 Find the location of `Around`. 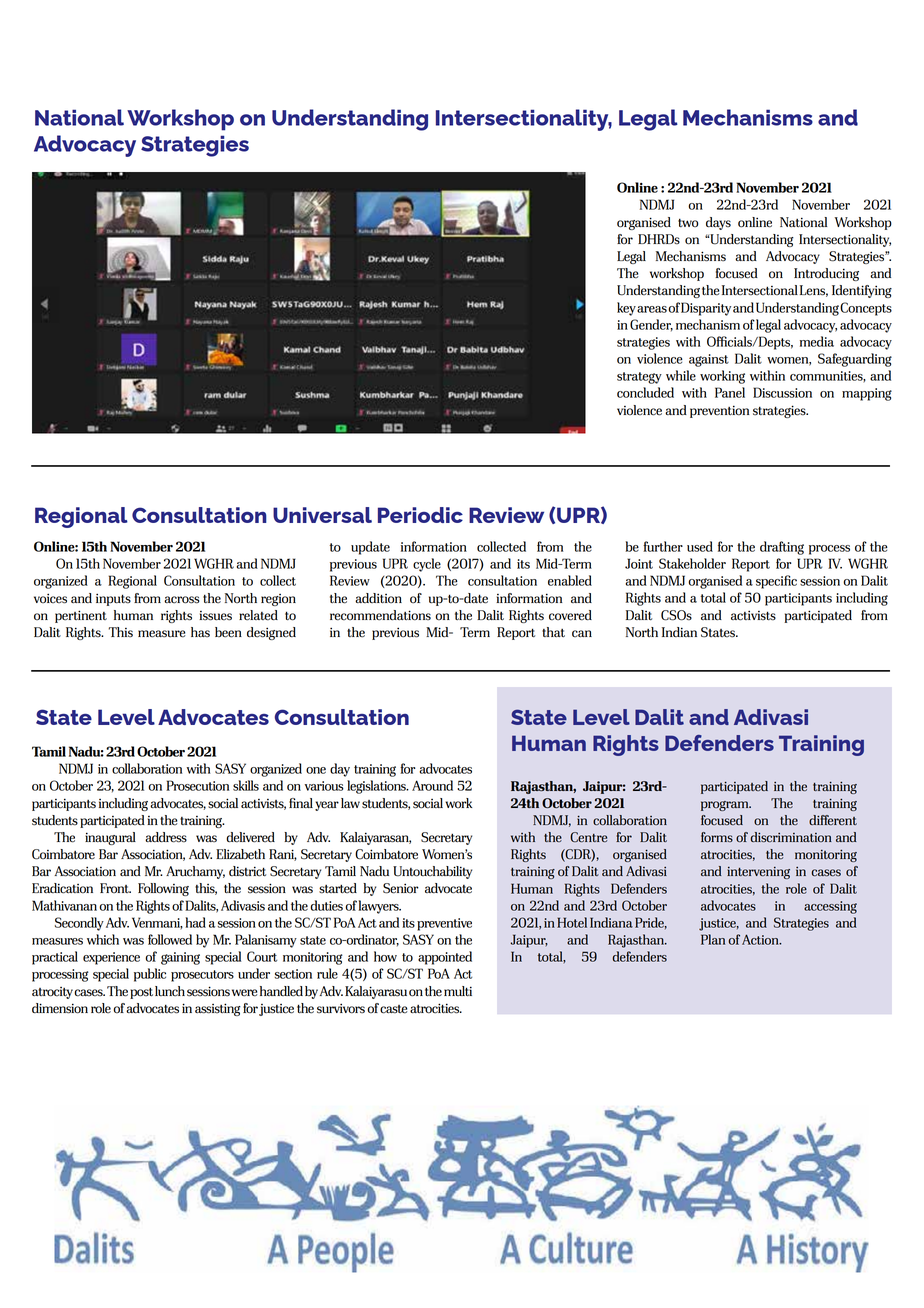

Around is located at coordinates (432, 785).
